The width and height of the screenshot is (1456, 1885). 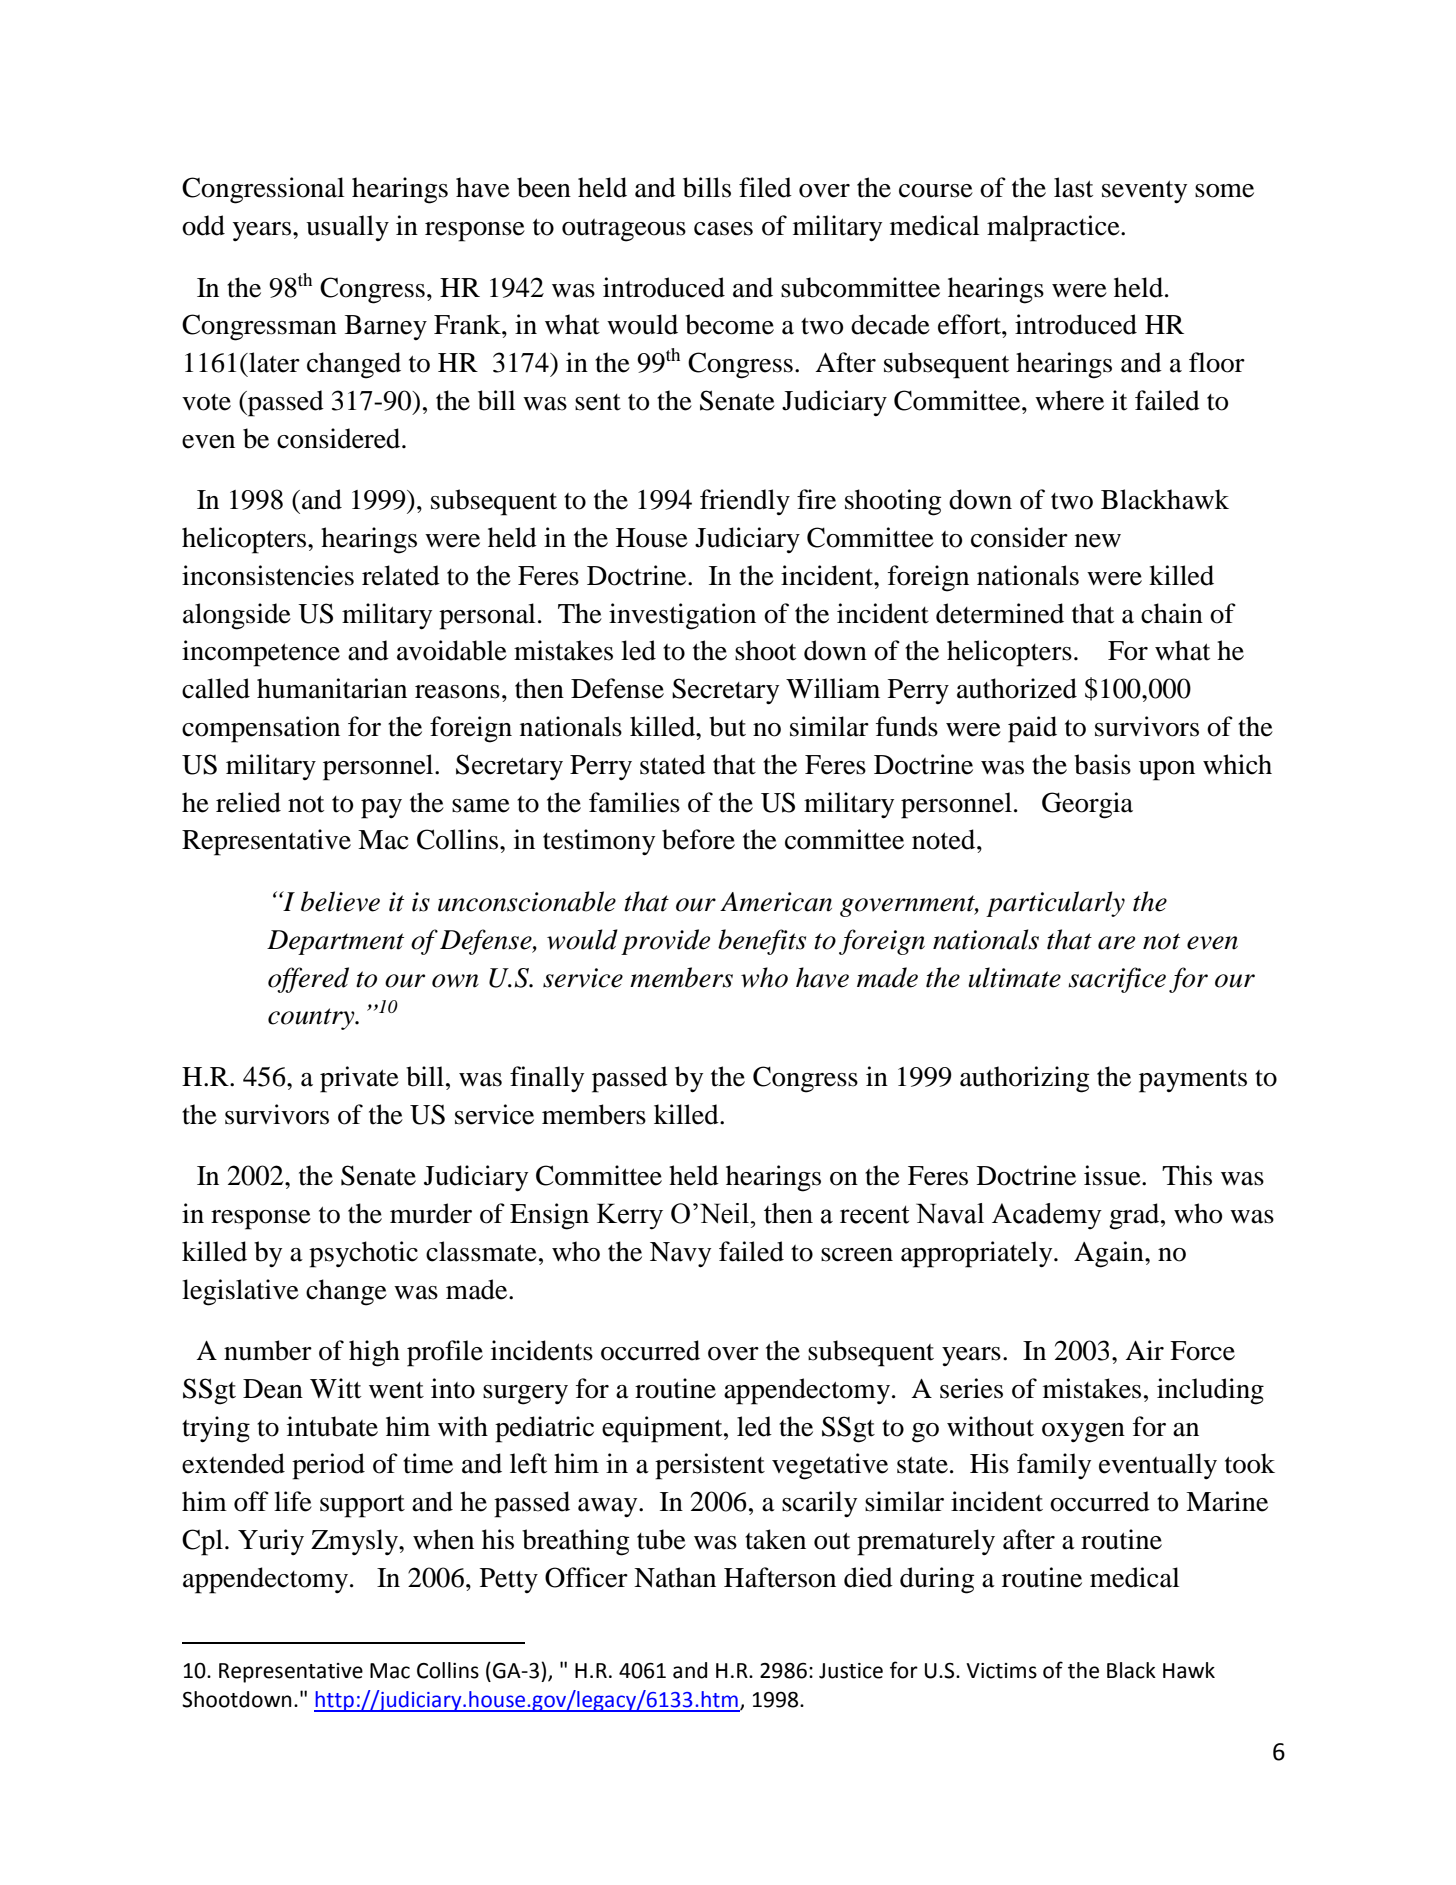 I want to click on psychotic, so click(x=363, y=1254).
